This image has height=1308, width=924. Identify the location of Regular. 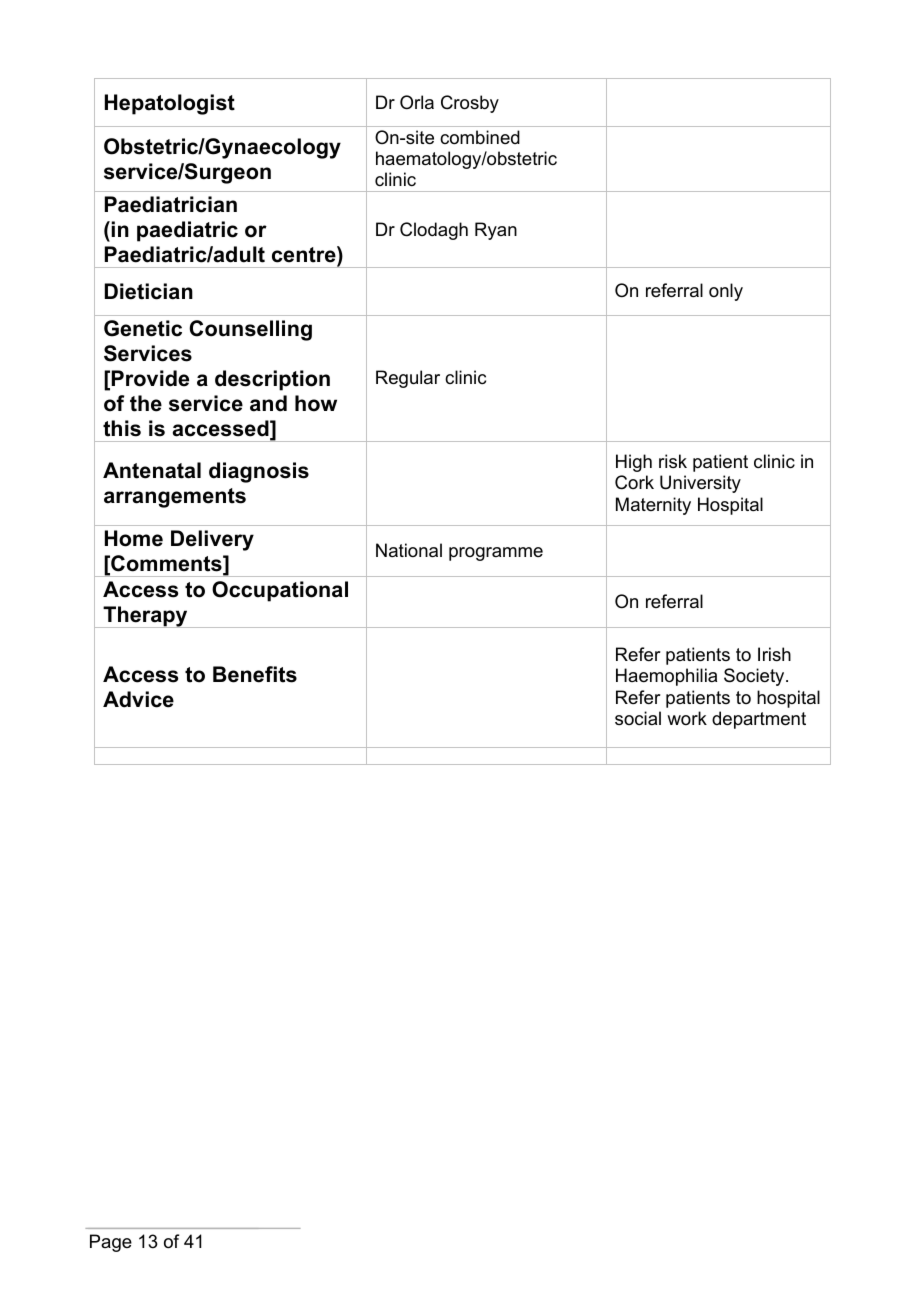
(408, 379).
